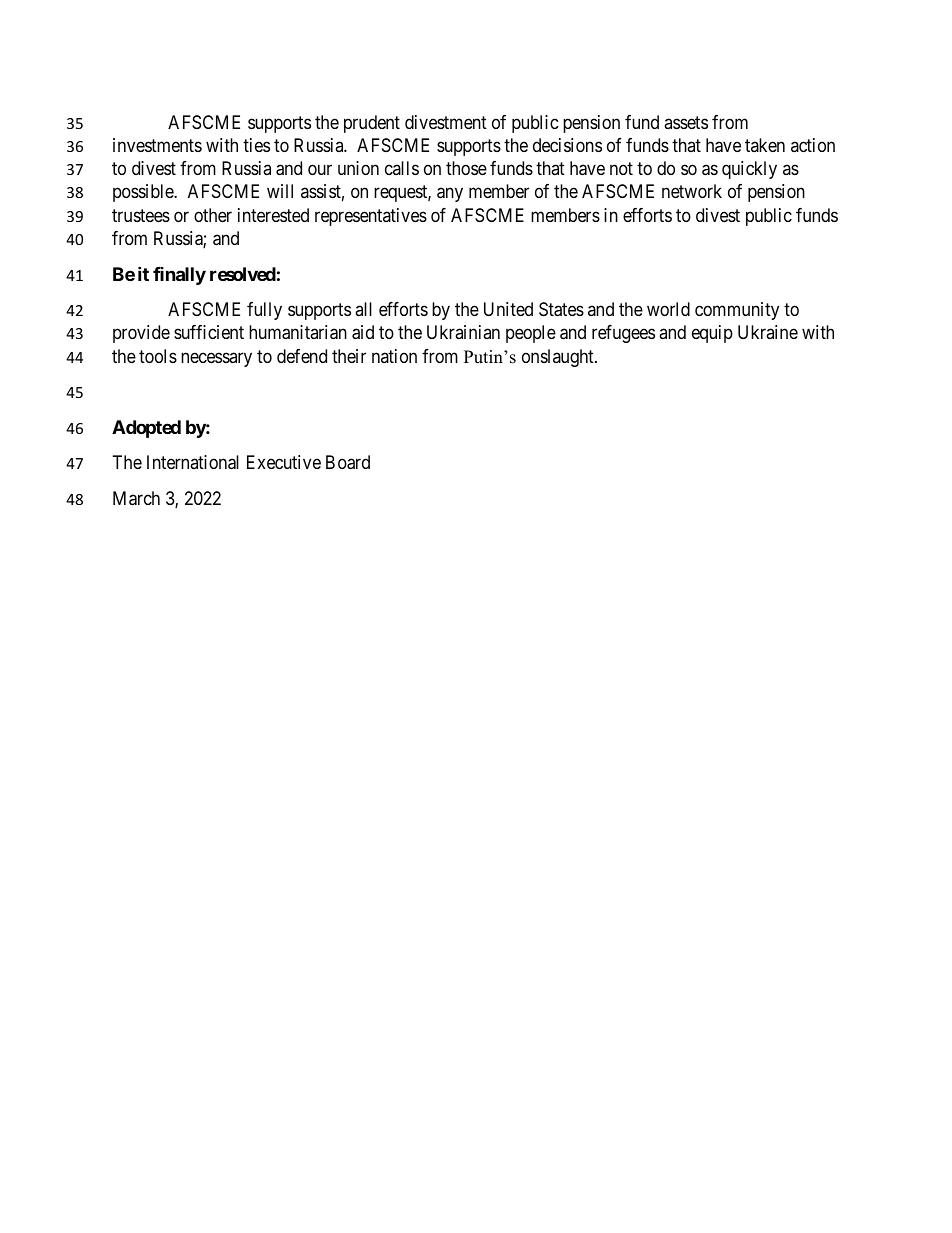 Image resolution: width=952 pixels, height=1233 pixels. What do you see at coordinates (765, 145) in the screenshot?
I see `taken` at bounding box center [765, 145].
